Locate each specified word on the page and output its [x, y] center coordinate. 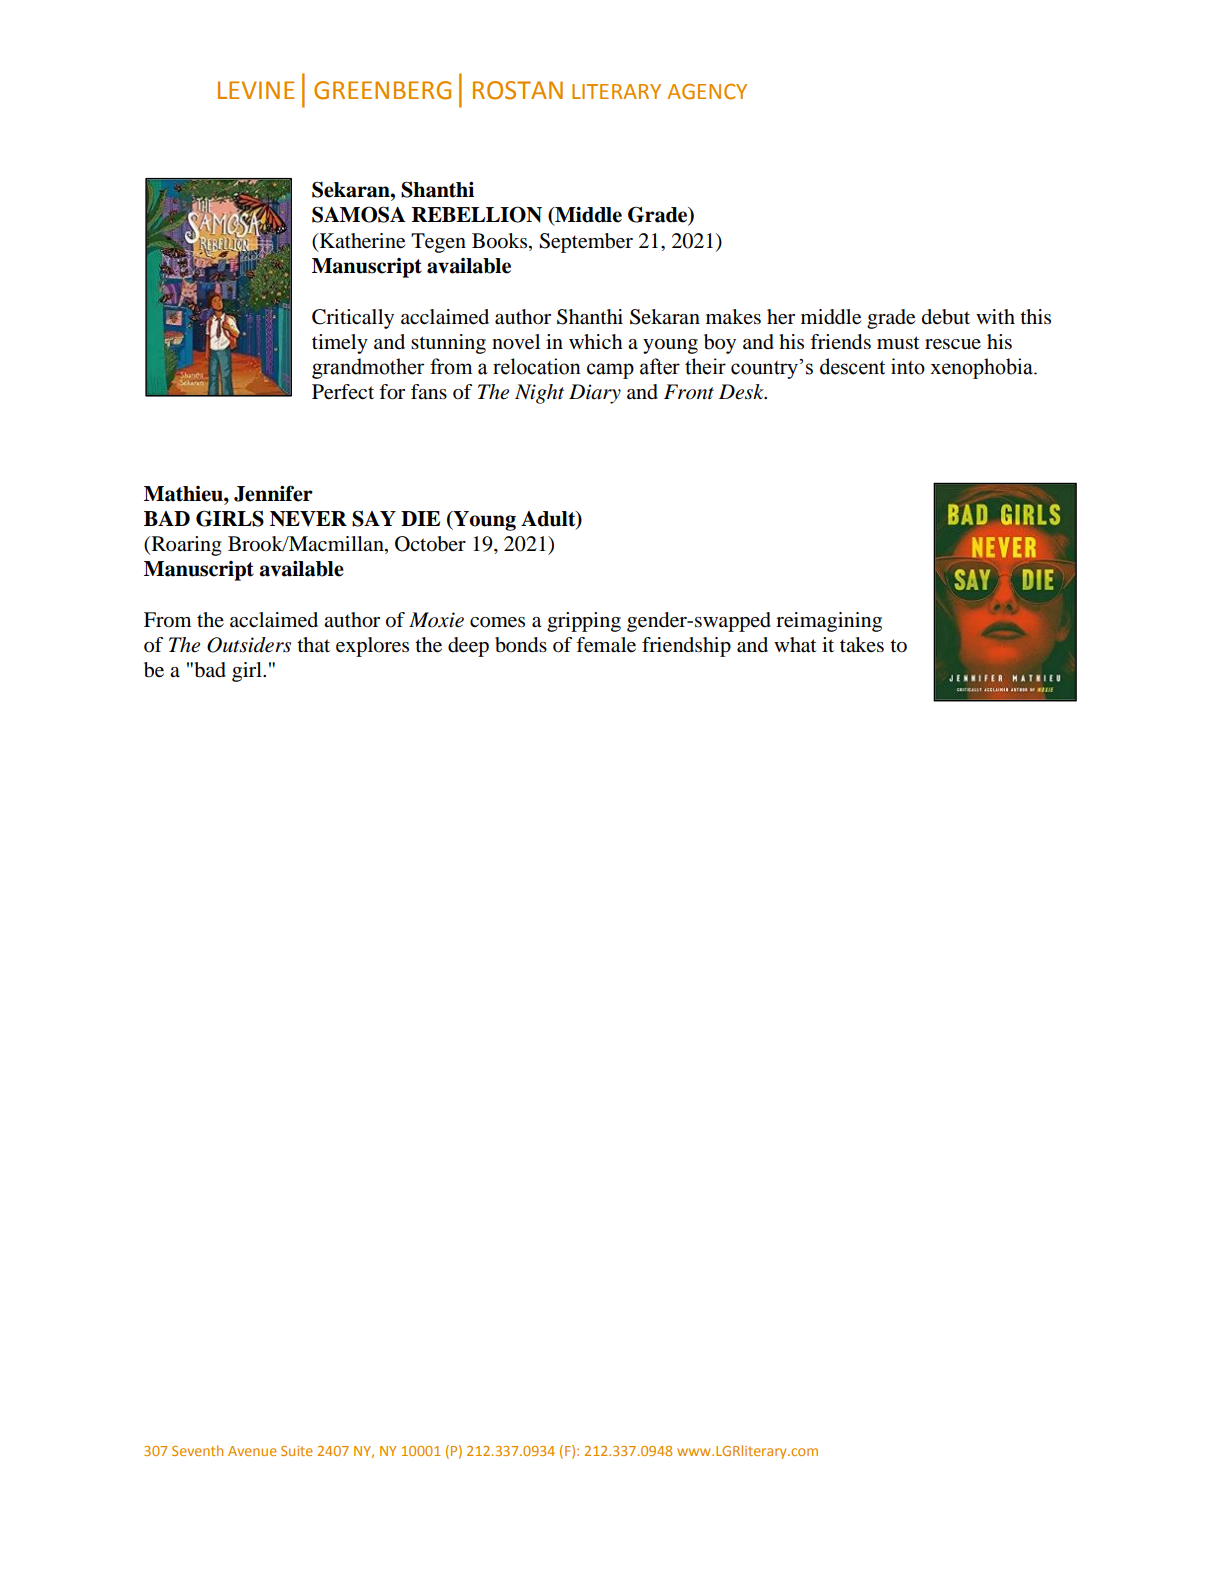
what [795, 645]
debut [946, 317]
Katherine [361, 241]
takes [862, 645]
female [606, 645]
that [313, 644]
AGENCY [707, 91]
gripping [584, 622]
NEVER [308, 519]
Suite [297, 1451]
